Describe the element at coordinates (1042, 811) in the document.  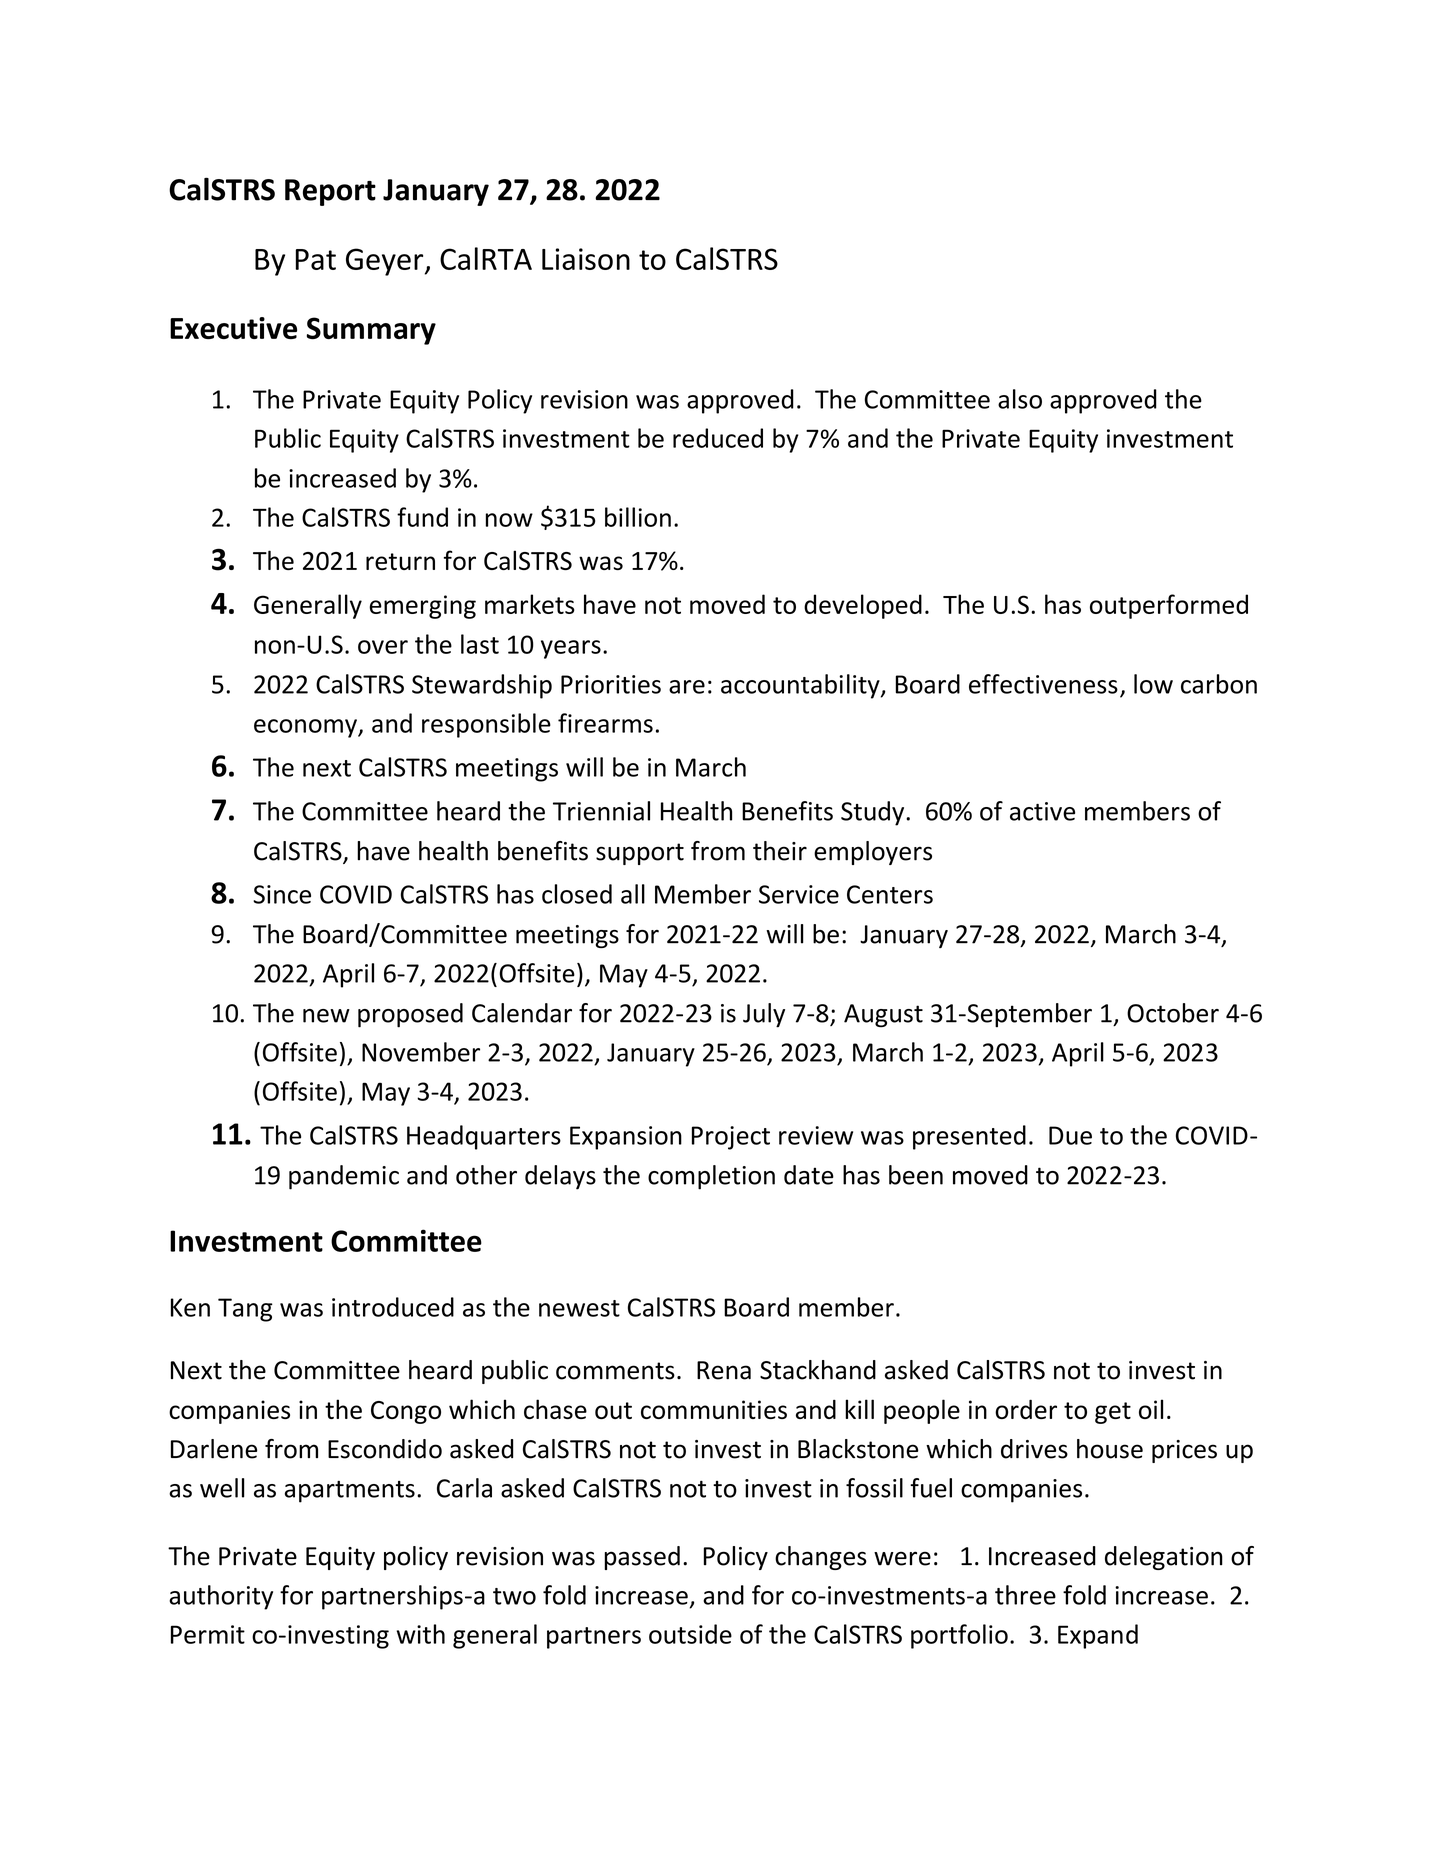
I see `active` at that location.
